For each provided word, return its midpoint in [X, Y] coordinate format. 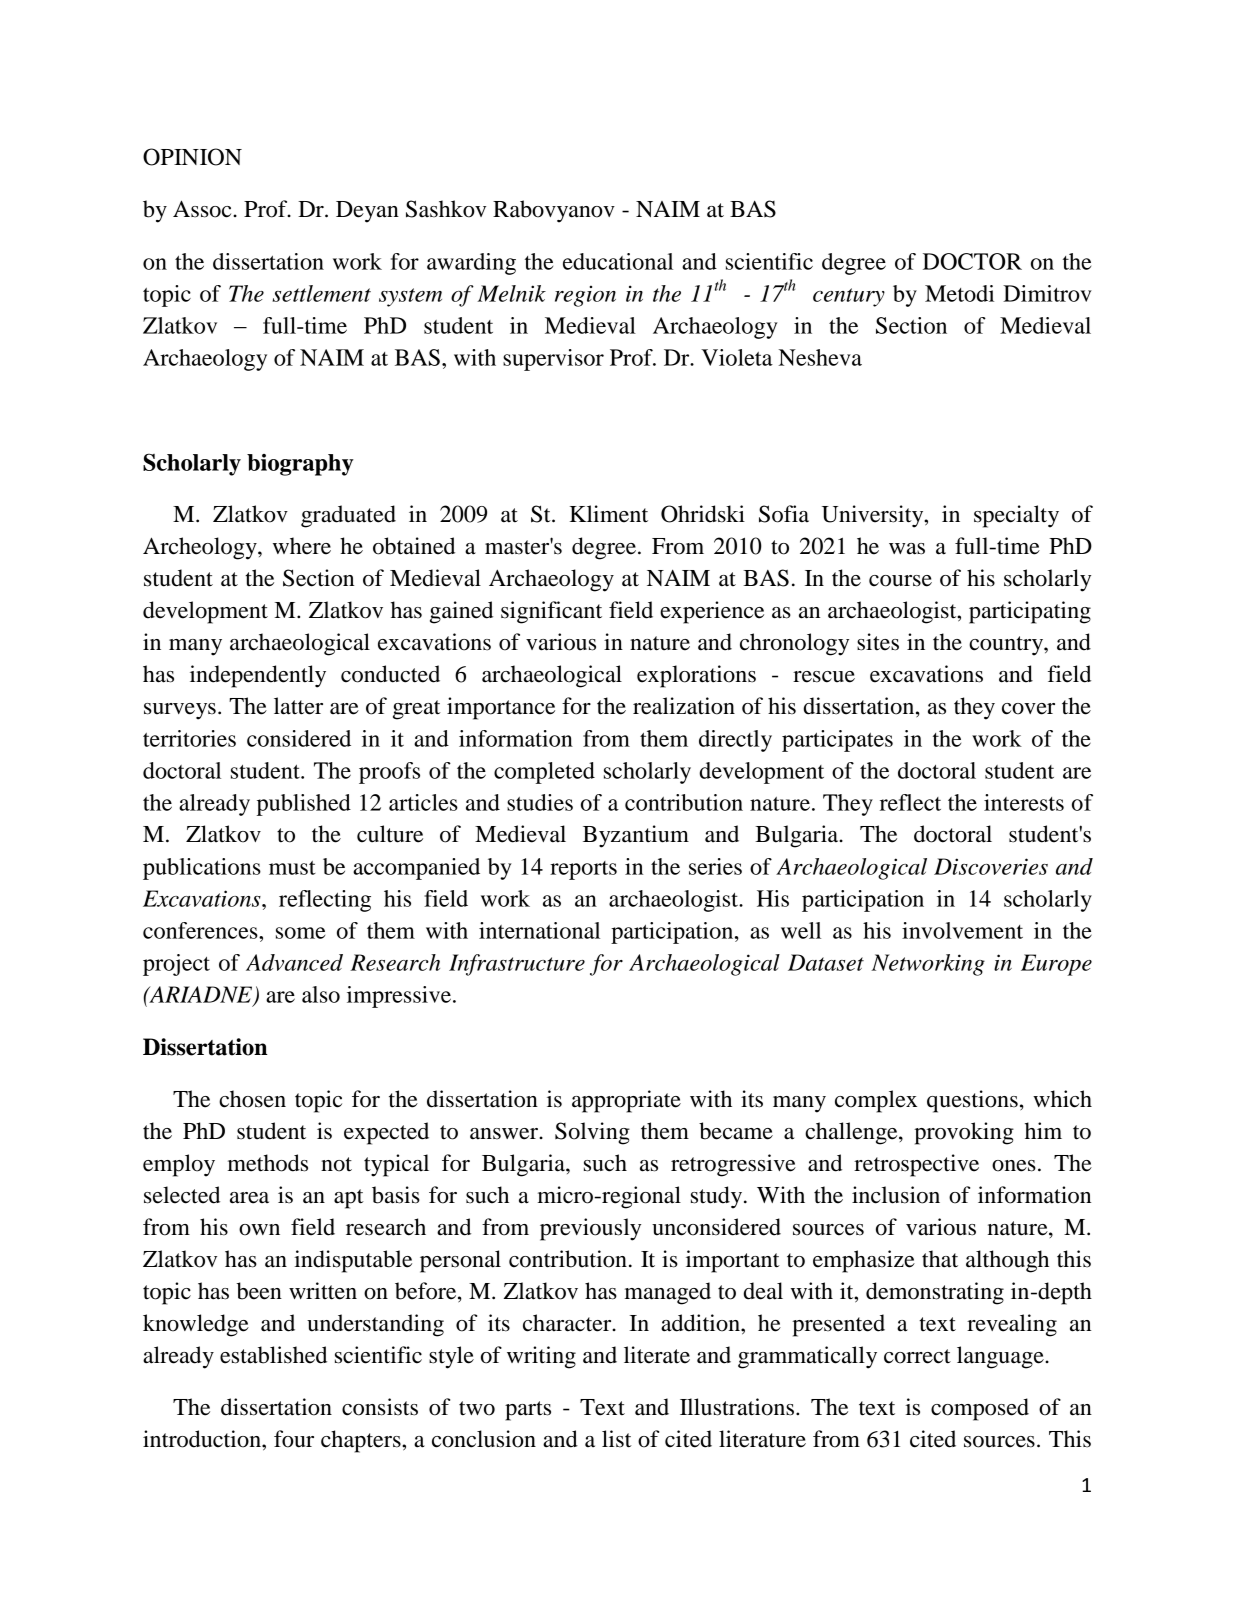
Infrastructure [517, 965]
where [302, 546]
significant [551, 612]
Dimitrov [1047, 293]
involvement [962, 930]
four [294, 1439]
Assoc [203, 209]
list [617, 1439]
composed [980, 1409]
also [321, 994]
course [900, 581]
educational [618, 261]
